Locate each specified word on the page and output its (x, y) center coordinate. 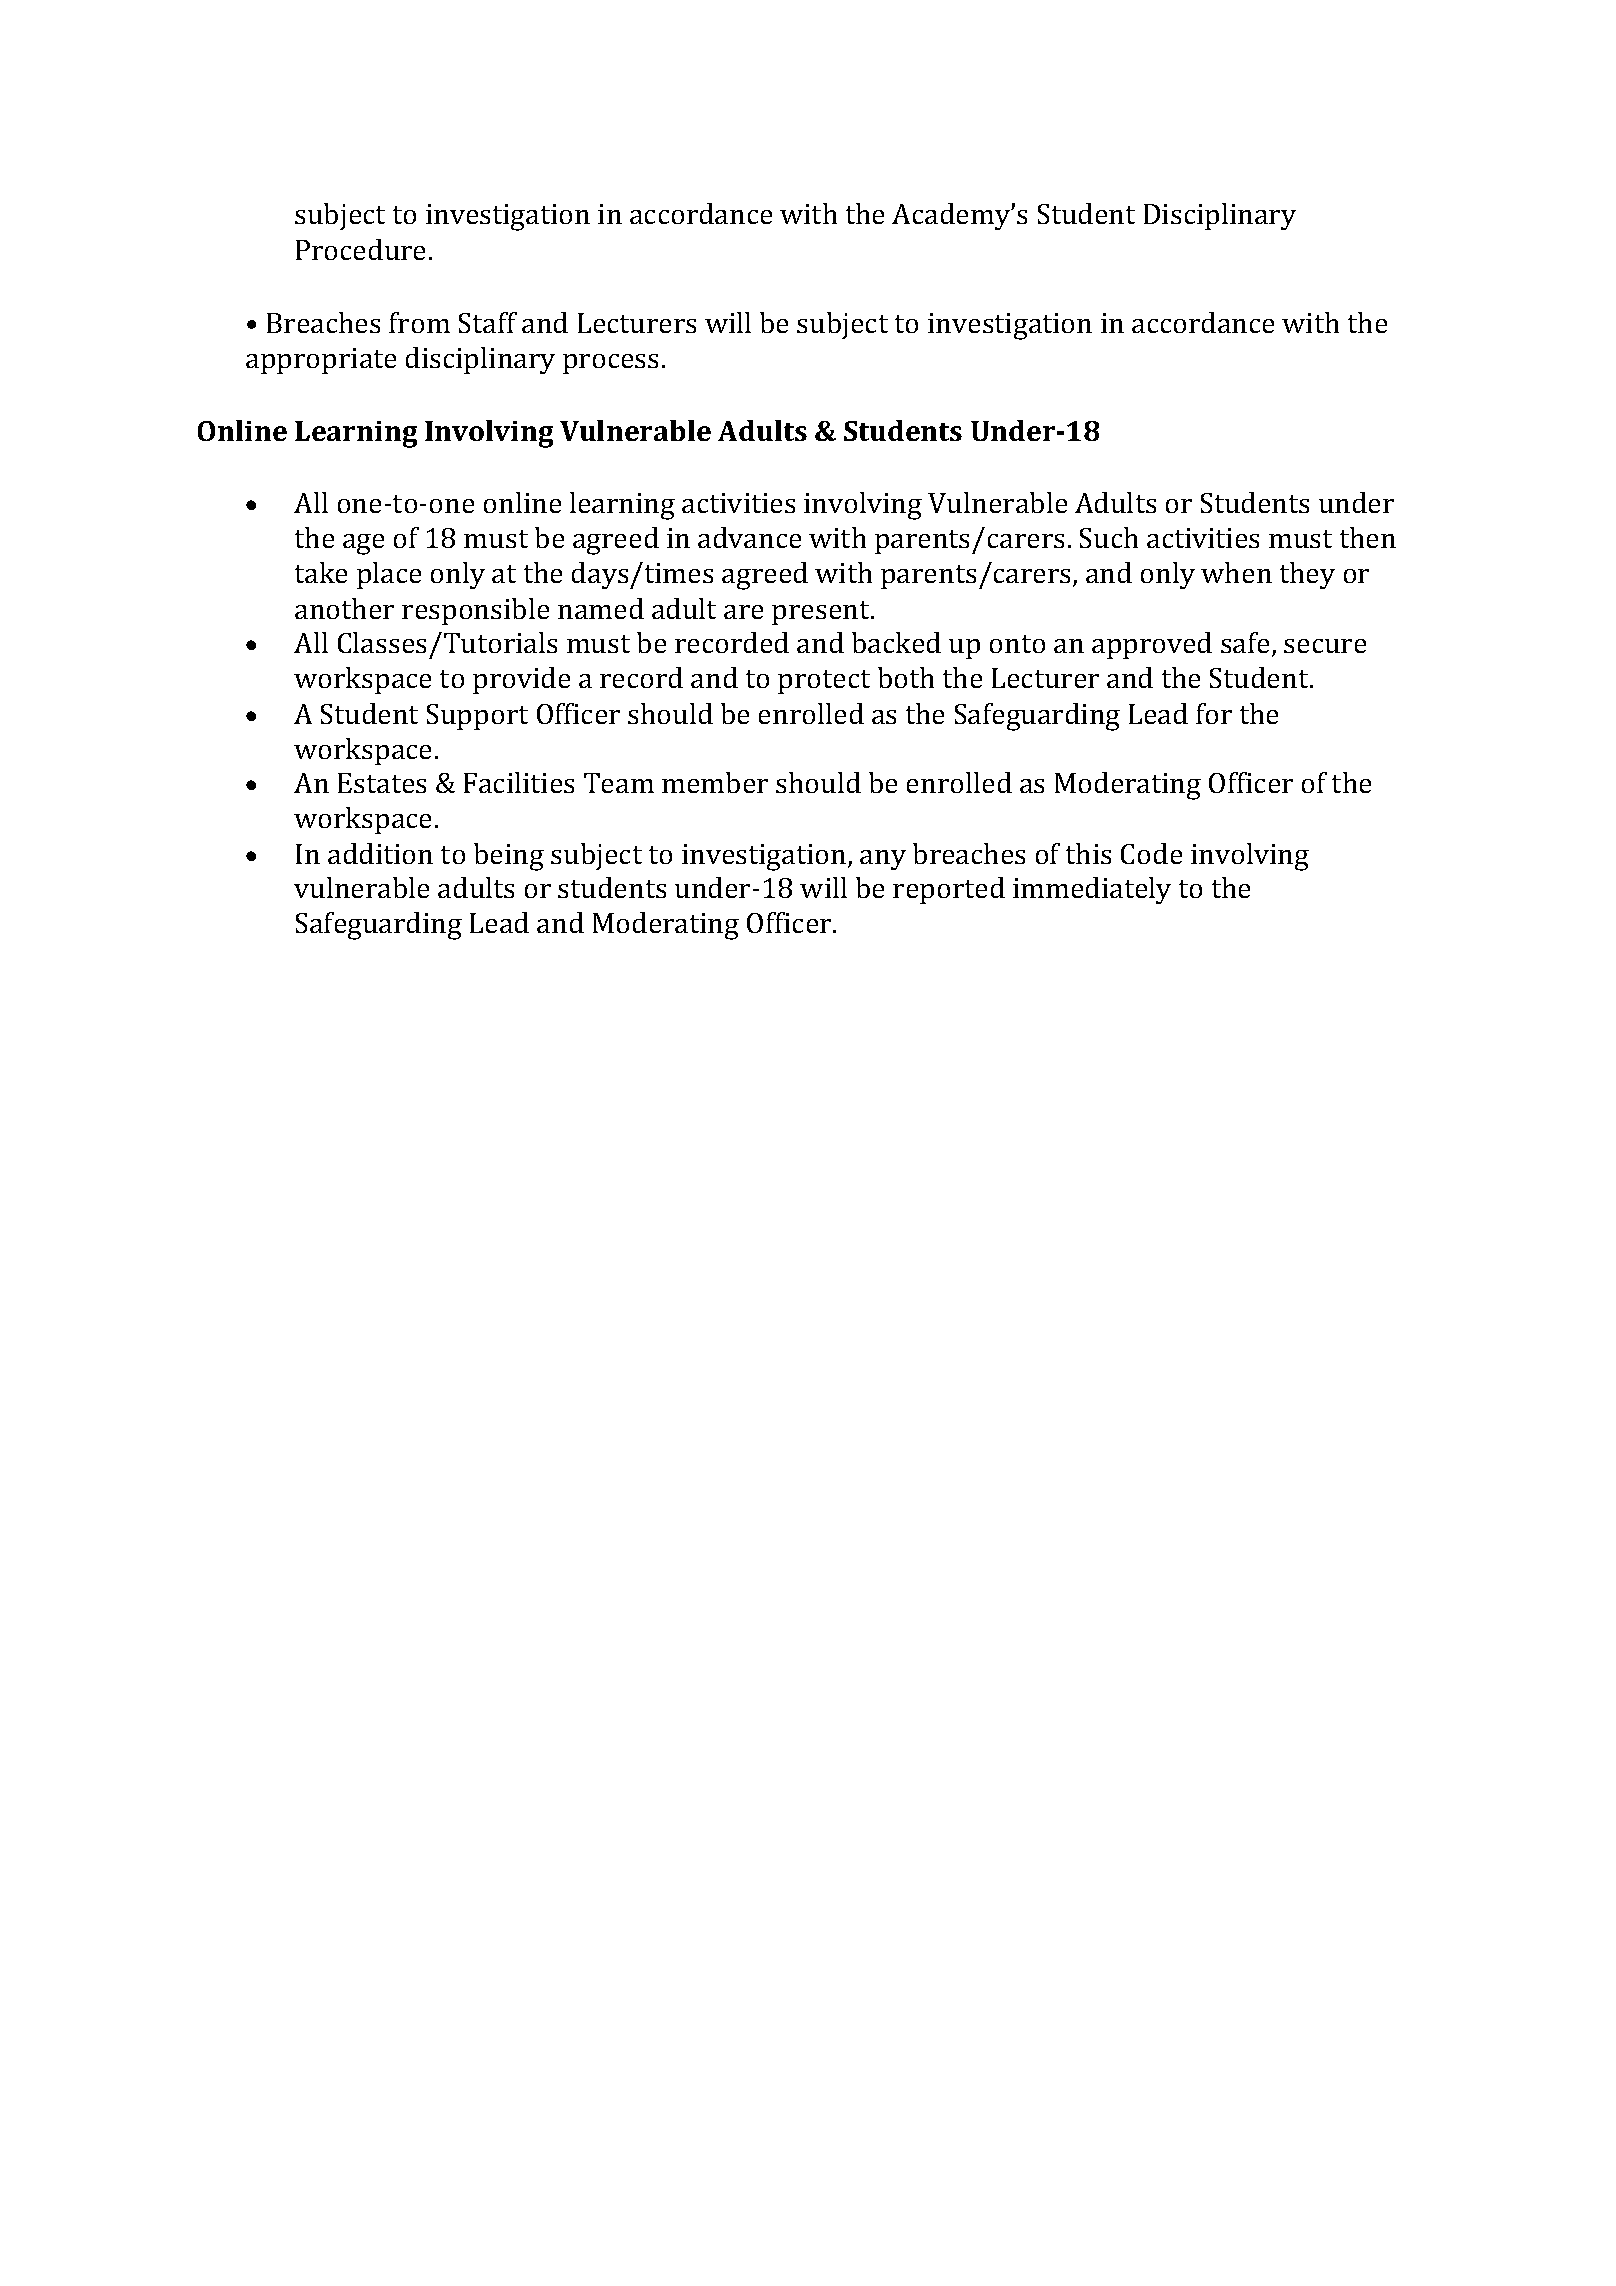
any (883, 860)
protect (824, 682)
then (1368, 537)
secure (1325, 646)
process (610, 364)
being (509, 857)
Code (1151, 853)
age (363, 544)
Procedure (360, 249)
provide (521, 680)
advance (749, 537)
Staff (488, 322)
